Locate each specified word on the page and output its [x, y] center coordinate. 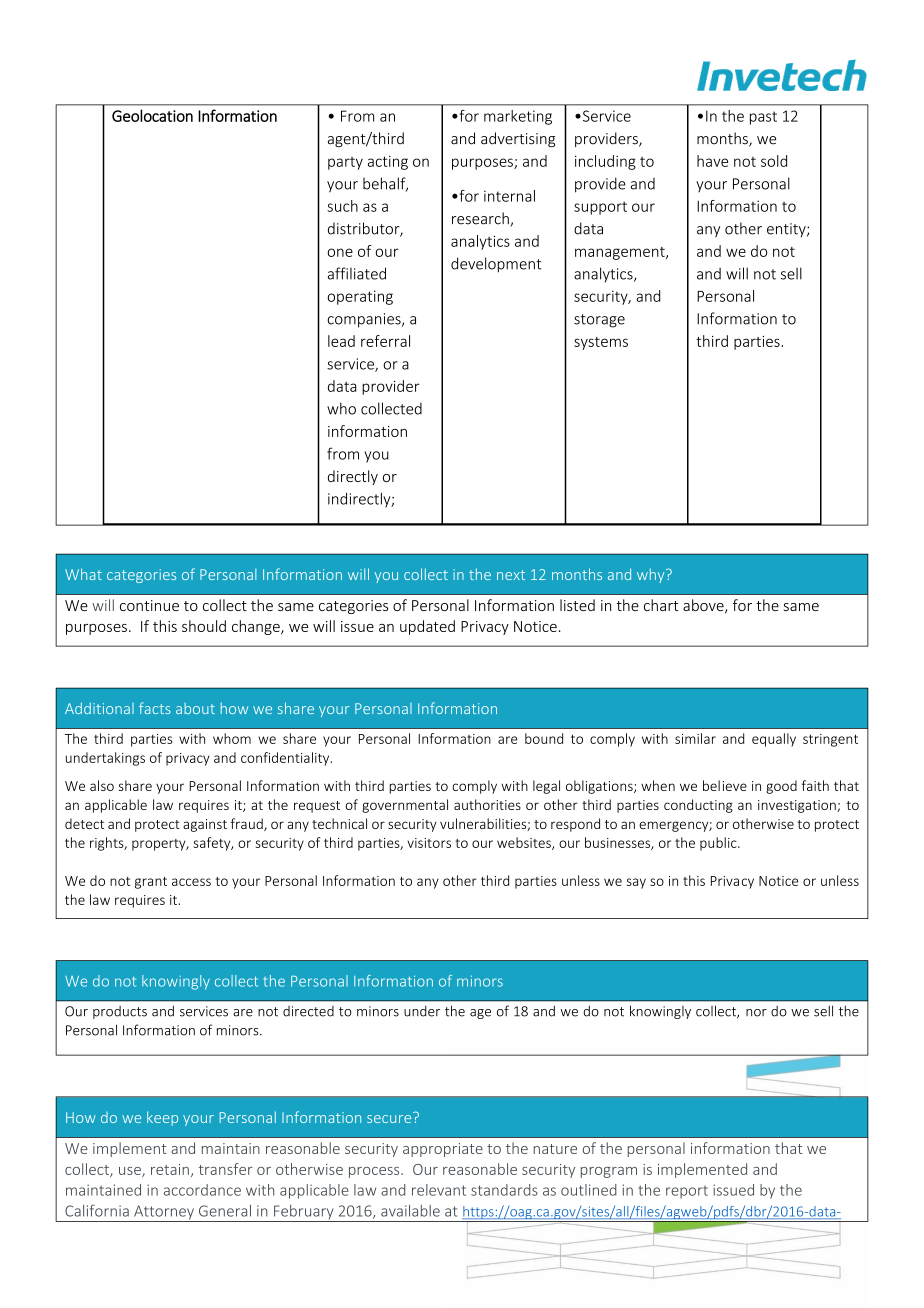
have [712, 161]
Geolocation [152, 115]
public [719, 844]
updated [427, 627]
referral [385, 341]
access [191, 882]
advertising [518, 139]
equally [774, 740]
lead [341, 341]
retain [170, 1169]
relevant [439, 1190]
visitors [429, 843]
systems [601, 343]
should [204, 626]
